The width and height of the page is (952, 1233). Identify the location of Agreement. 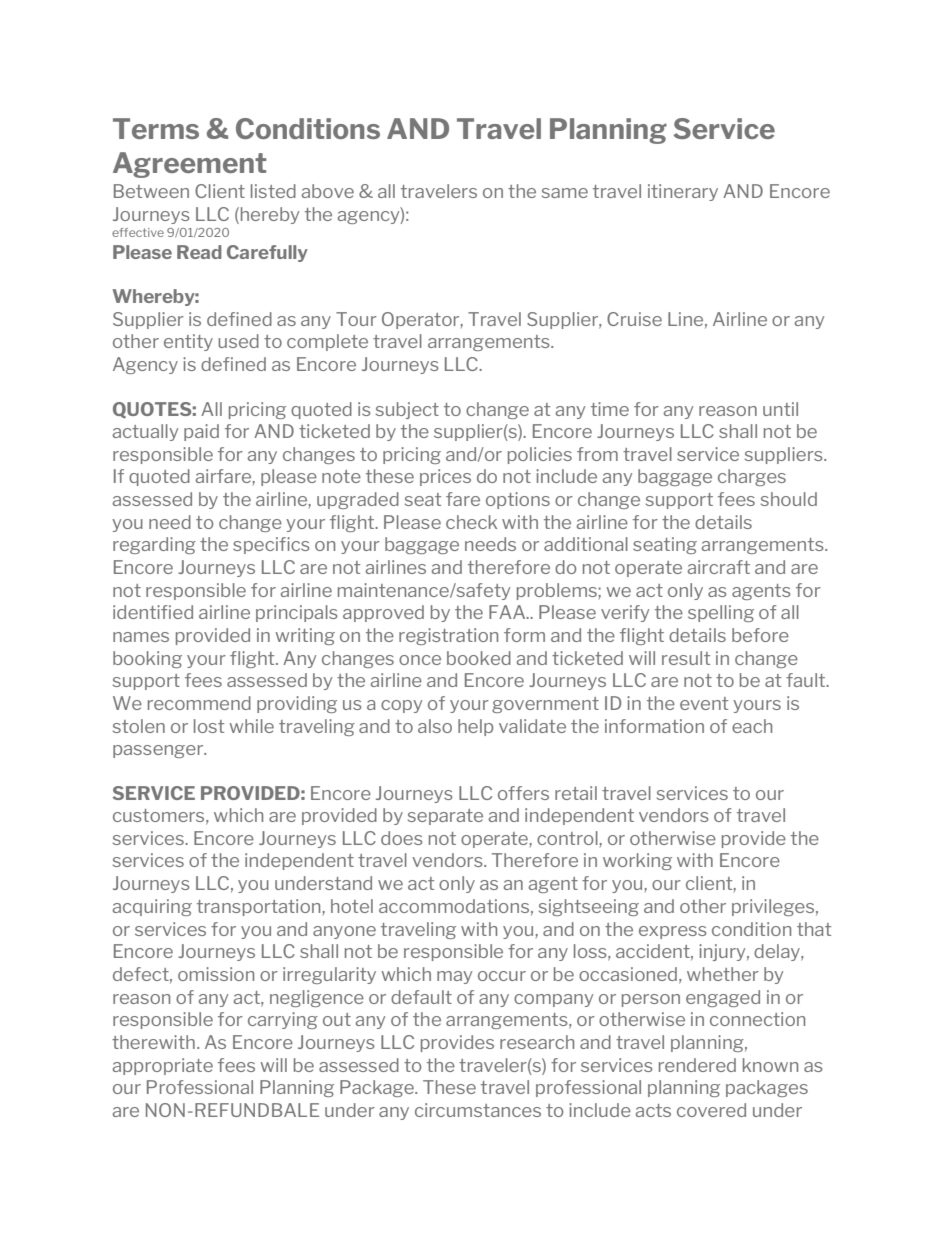
(190, 165).
